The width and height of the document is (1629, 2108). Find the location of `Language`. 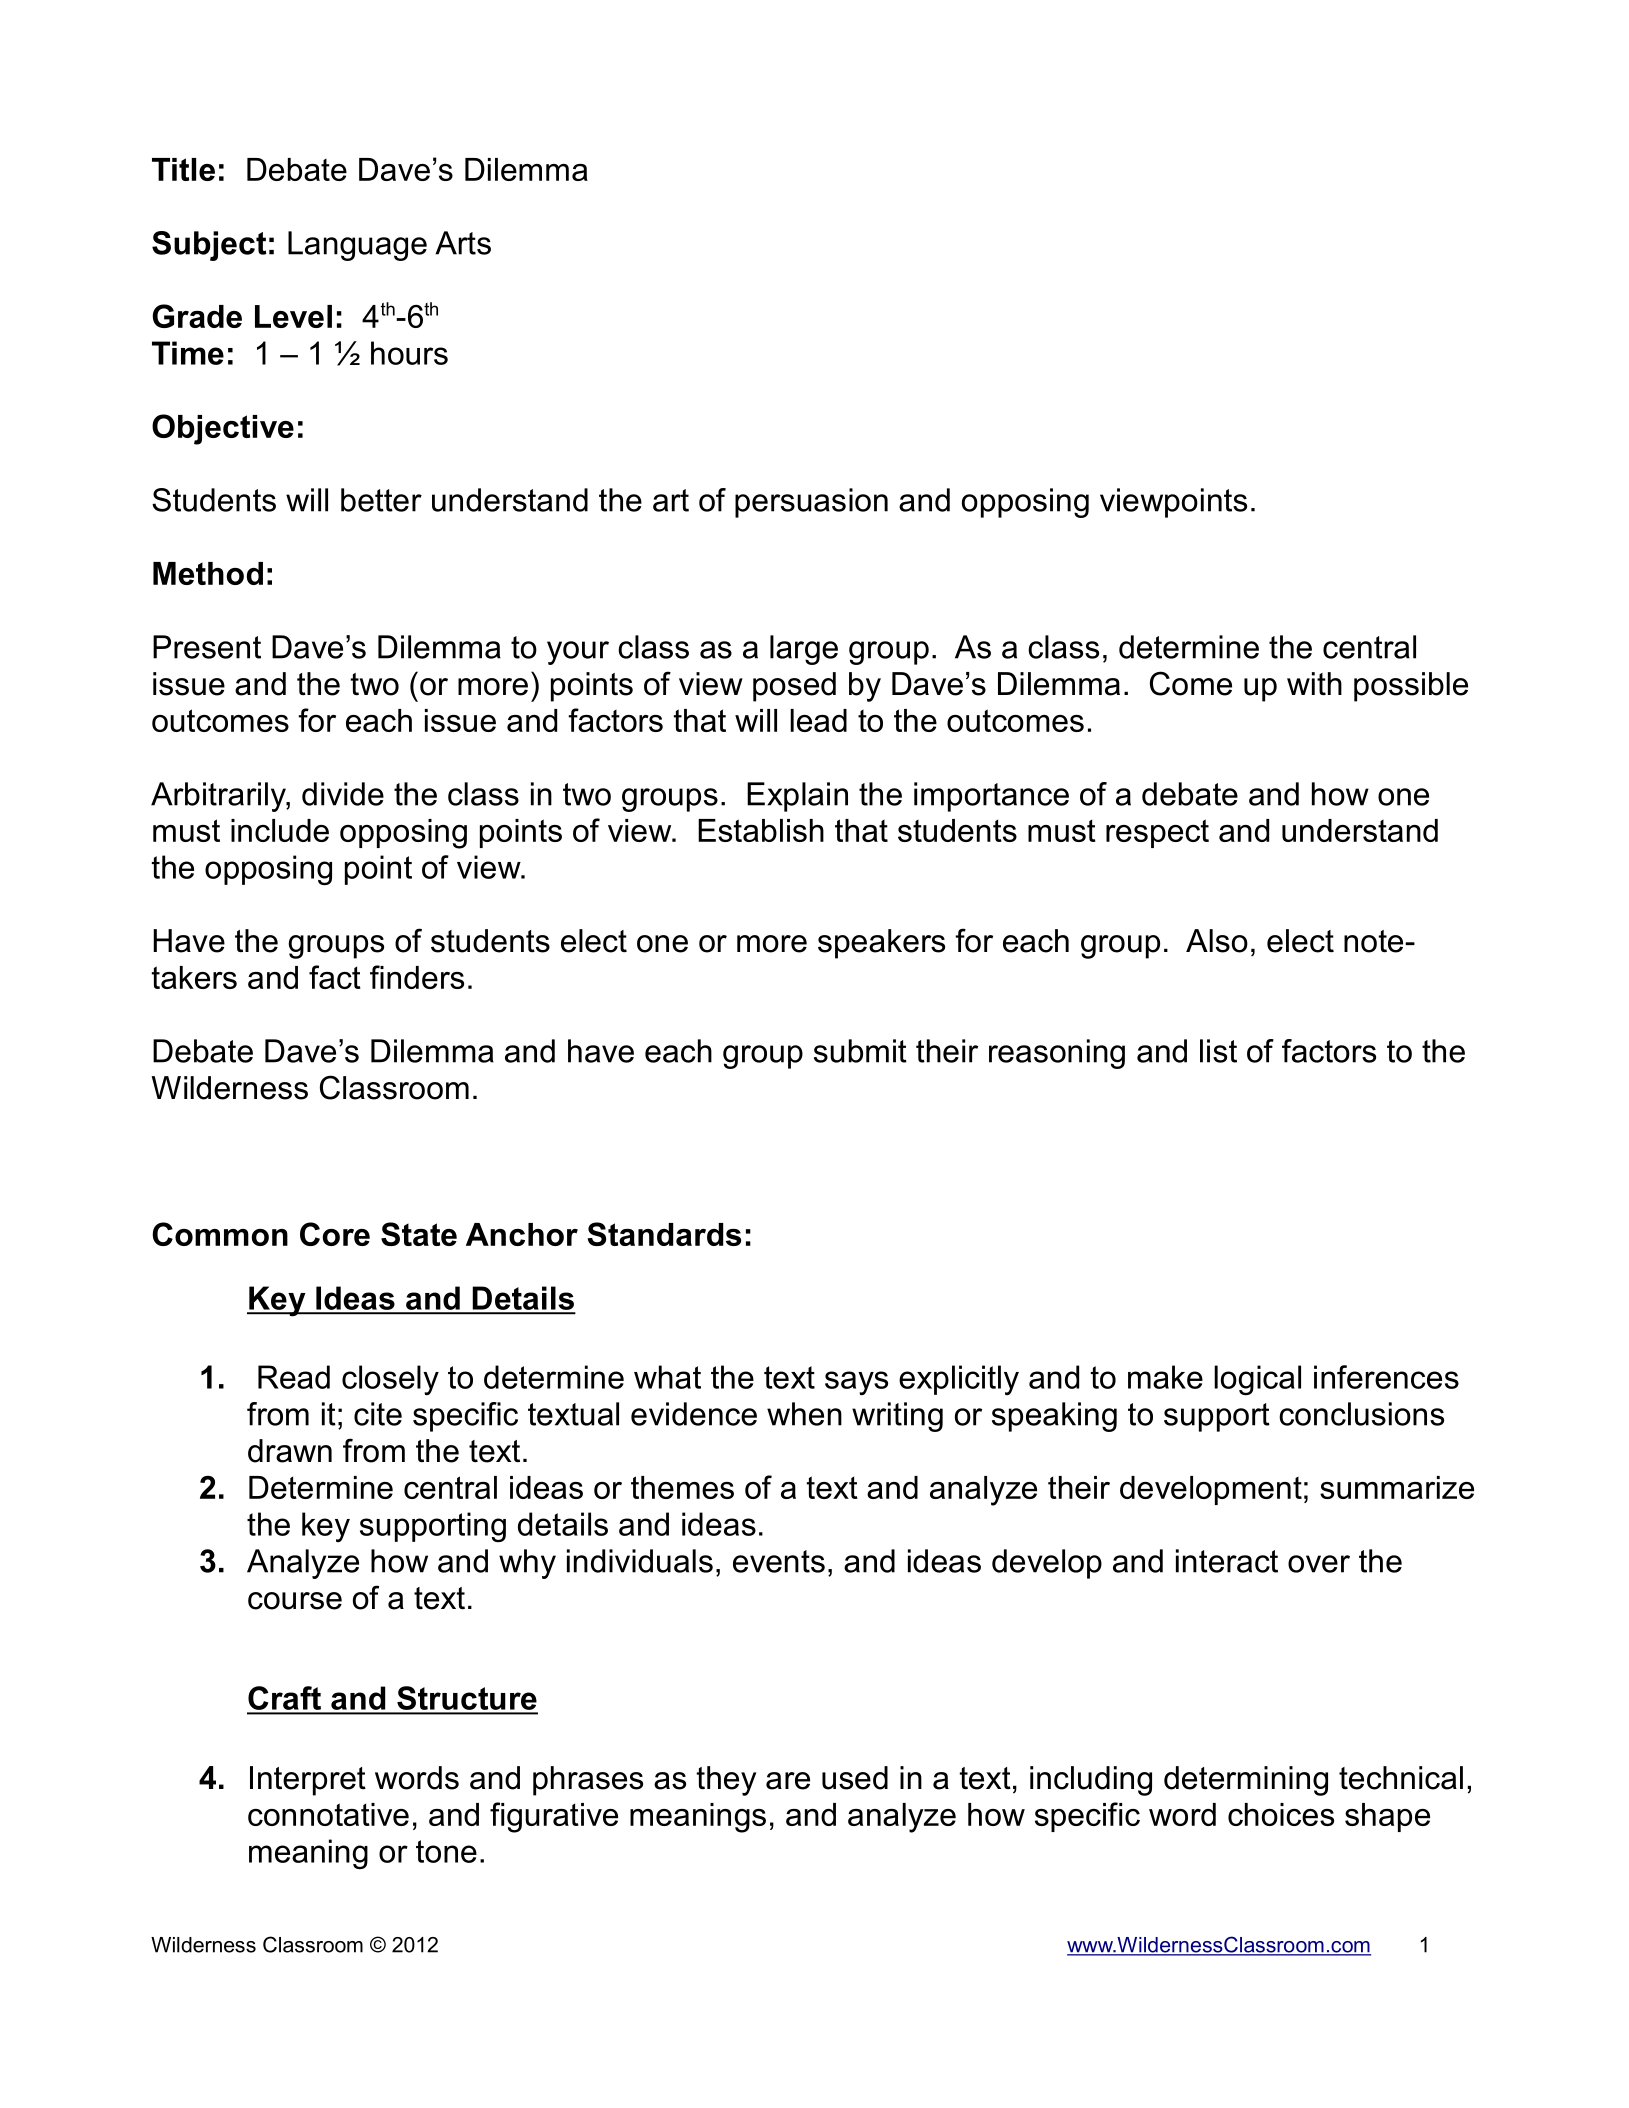

Language is located at coordinates (357, 246).
